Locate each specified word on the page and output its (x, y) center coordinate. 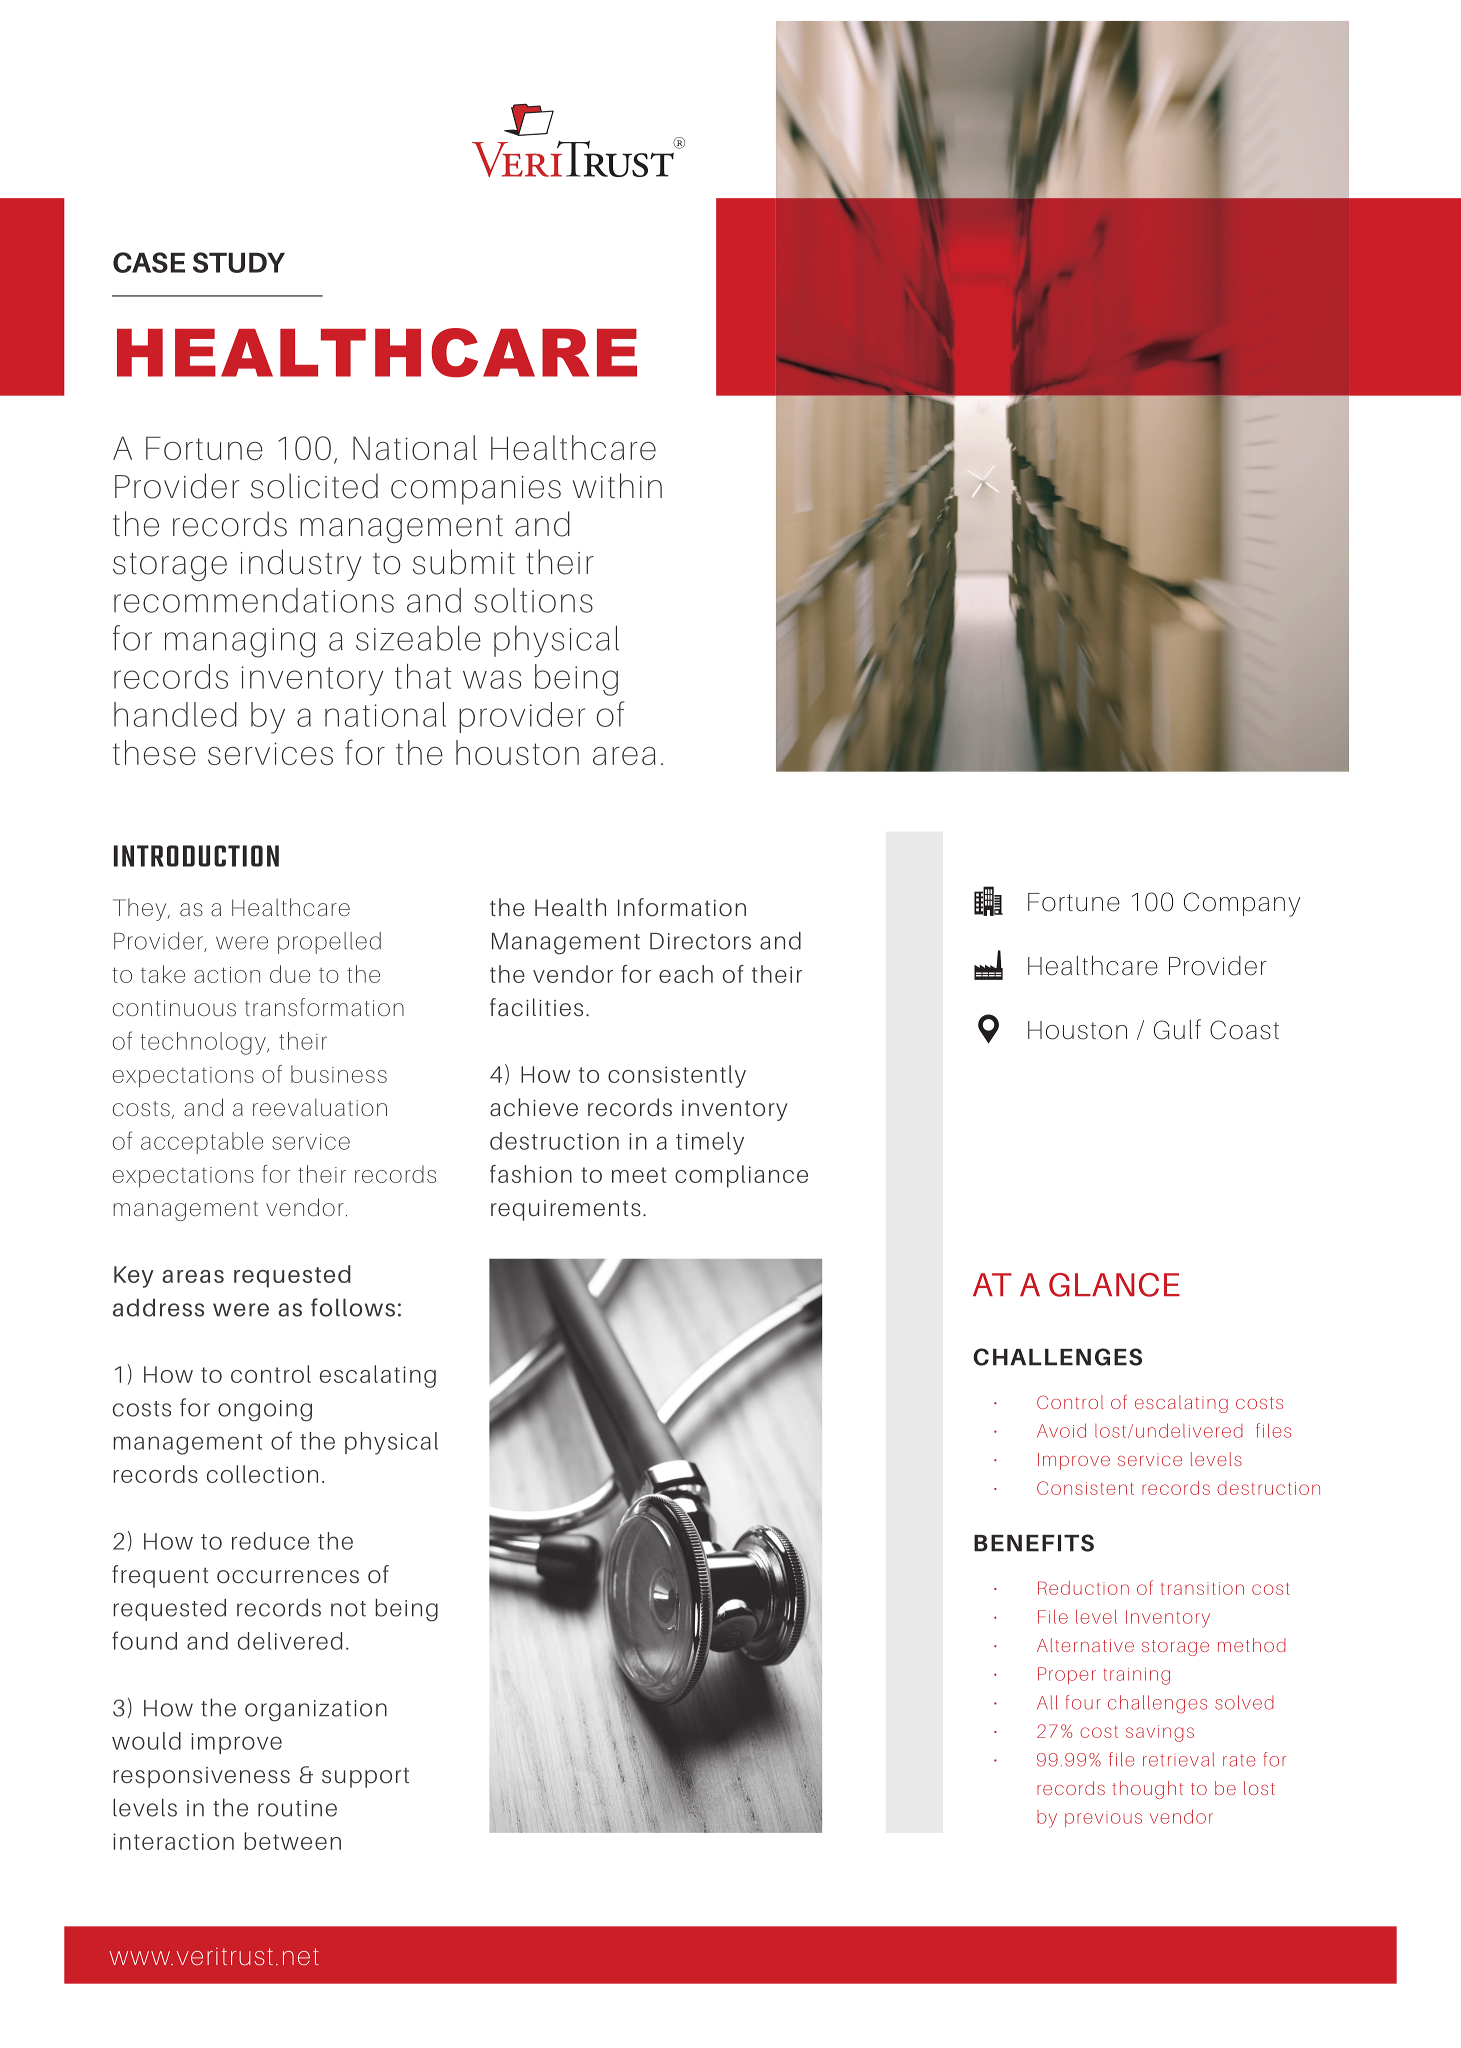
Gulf (1177, 1029)
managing (240, 643)
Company (1242, 904)
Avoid (1061, 1430)
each (686, 974)
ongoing (265, 1411)
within (617, 485)
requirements (566, 1210)
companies (476, 490)
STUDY (239, 262)
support (365, 1778)
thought (1148, 1790)
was (492, 679)
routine (297, 1808)
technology (204, 1043)
